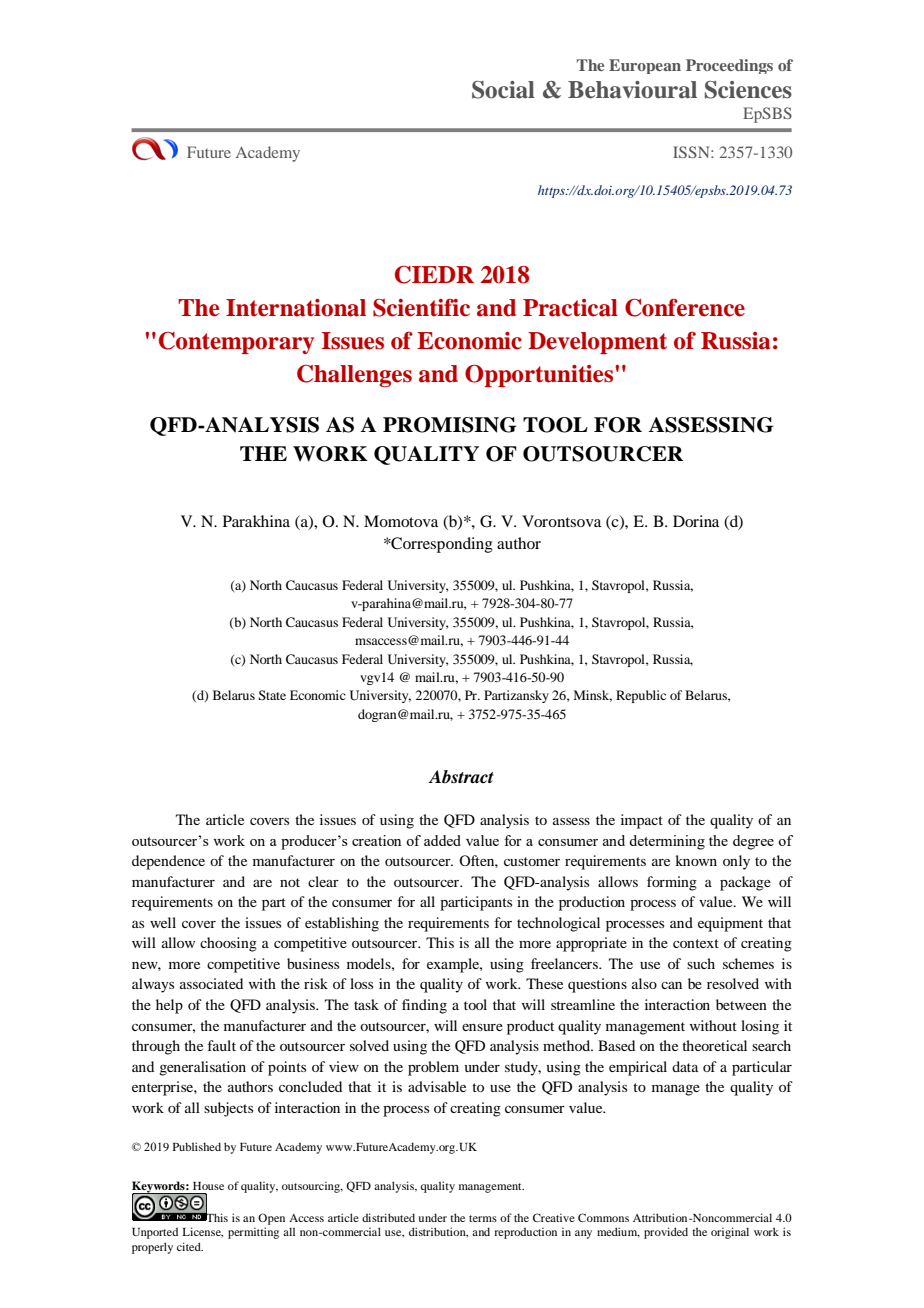 This image has width=924, height=1308. What do you see at coordinates (685, 307) in the image?
I see `Conference` at bounding box center [685, 307].
